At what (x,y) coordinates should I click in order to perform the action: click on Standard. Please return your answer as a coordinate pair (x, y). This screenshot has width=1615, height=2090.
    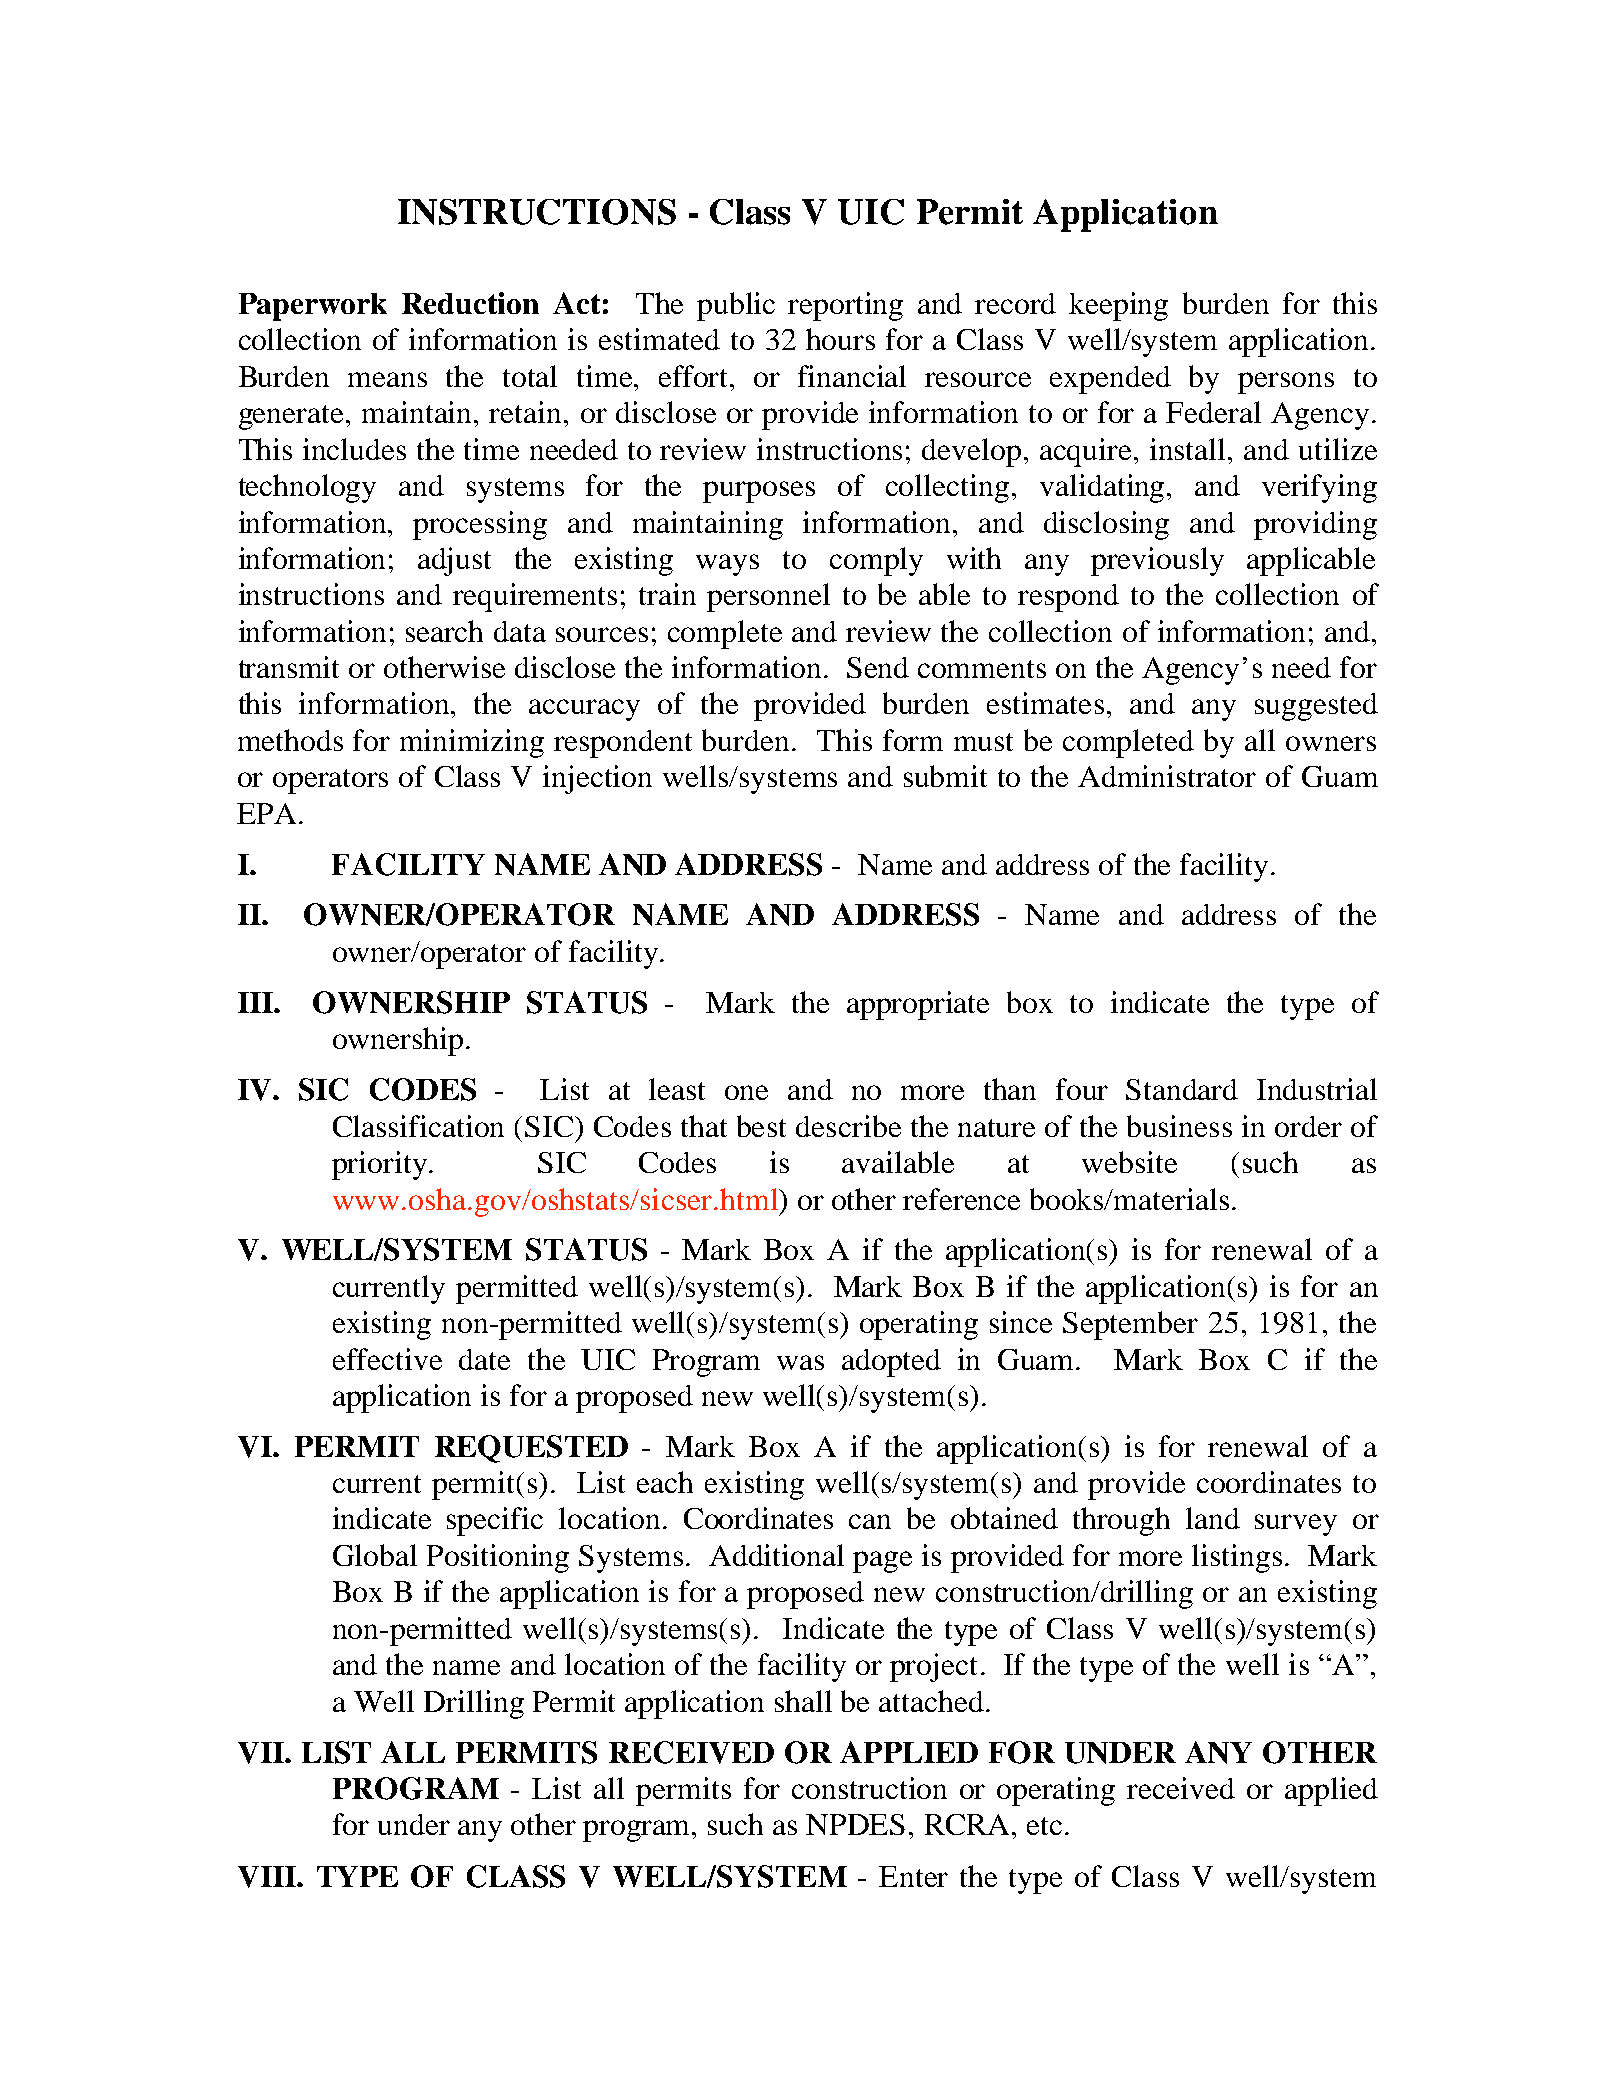
    Looking at the image, I should click on (1182, 1089).
